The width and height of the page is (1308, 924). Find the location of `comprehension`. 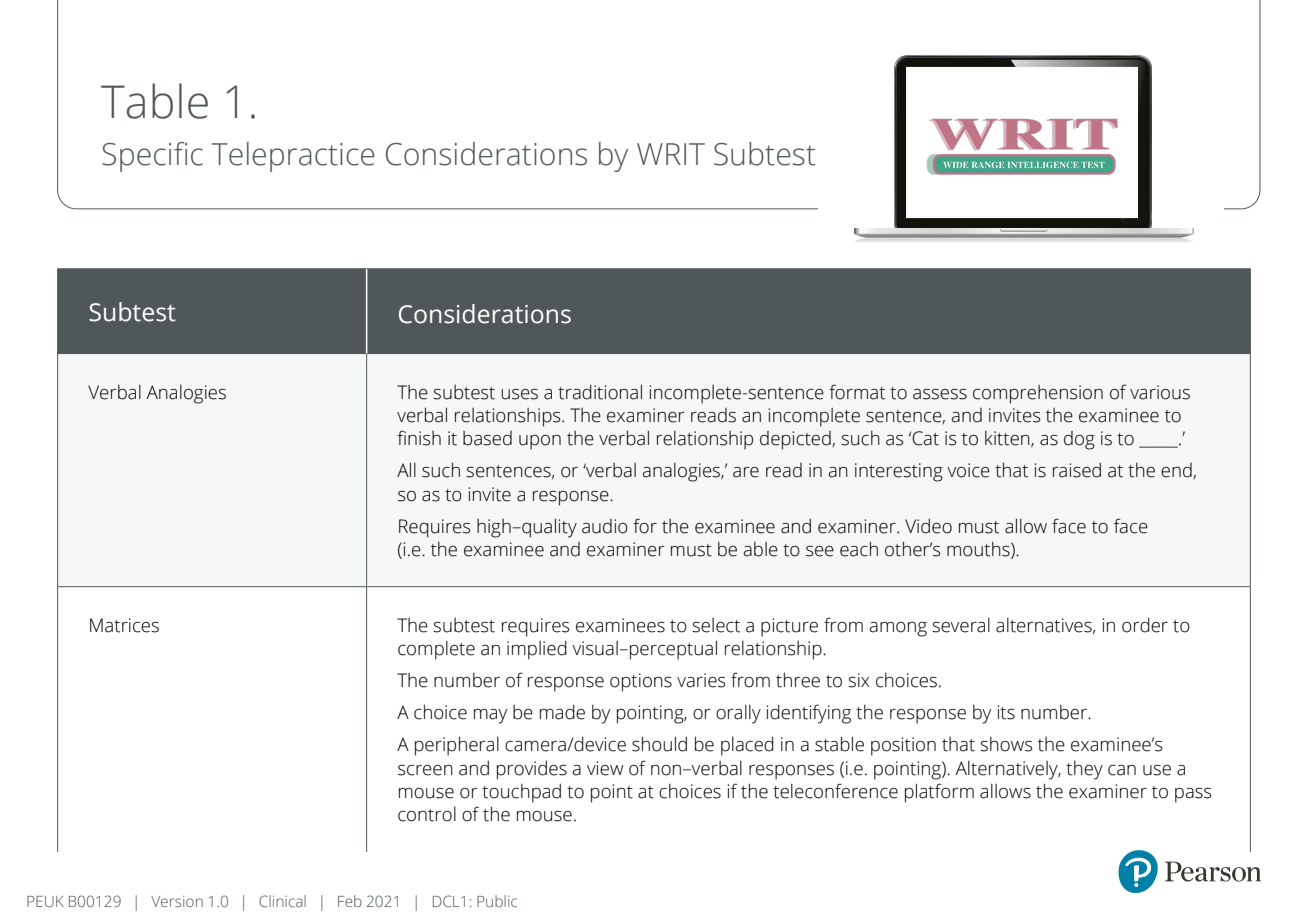

comprehension is located at coordinates (1038, 394).
